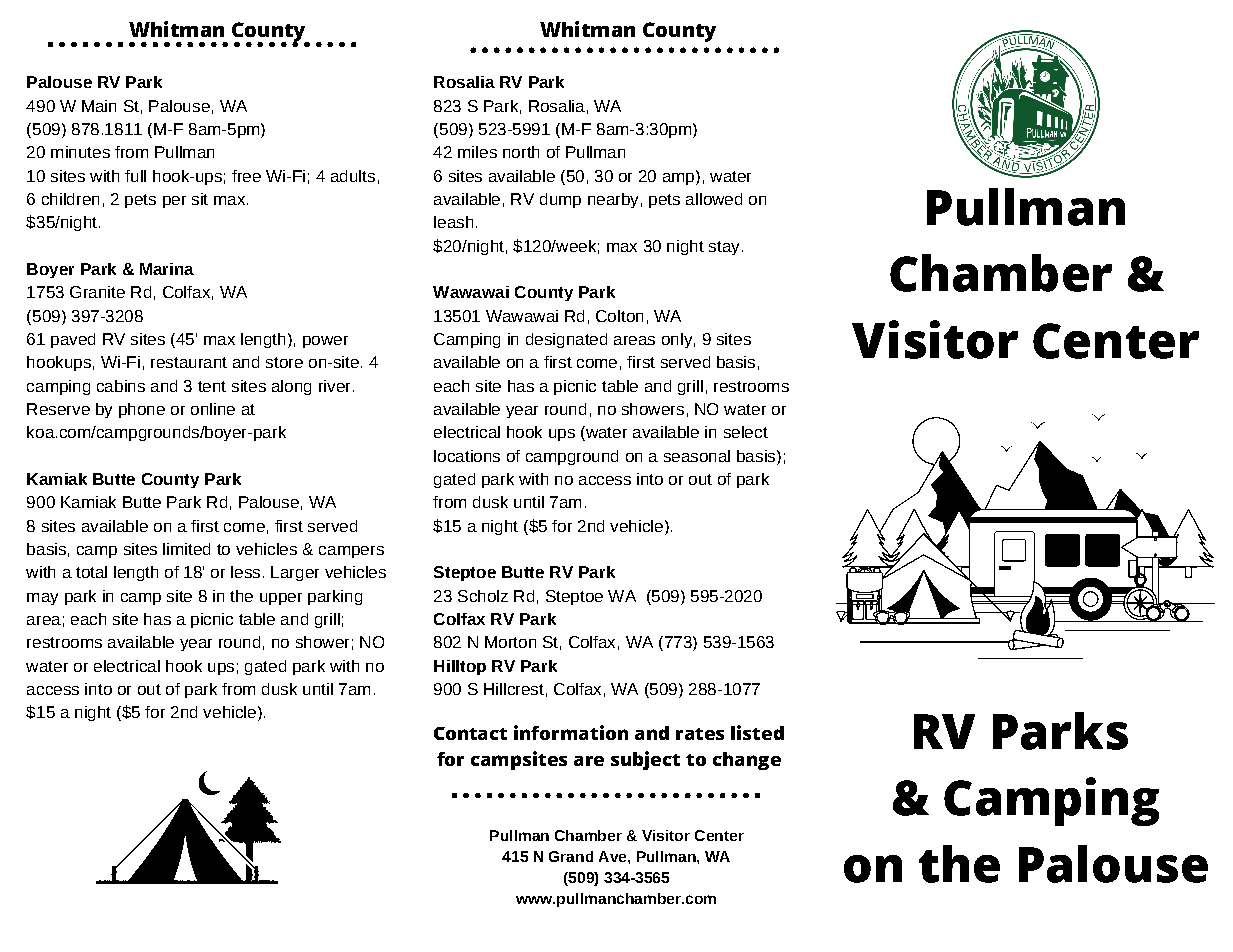  What do you see at coordinates (142, 410) in the screenshot?
I see `phone` at bounding box center [142, 410].
